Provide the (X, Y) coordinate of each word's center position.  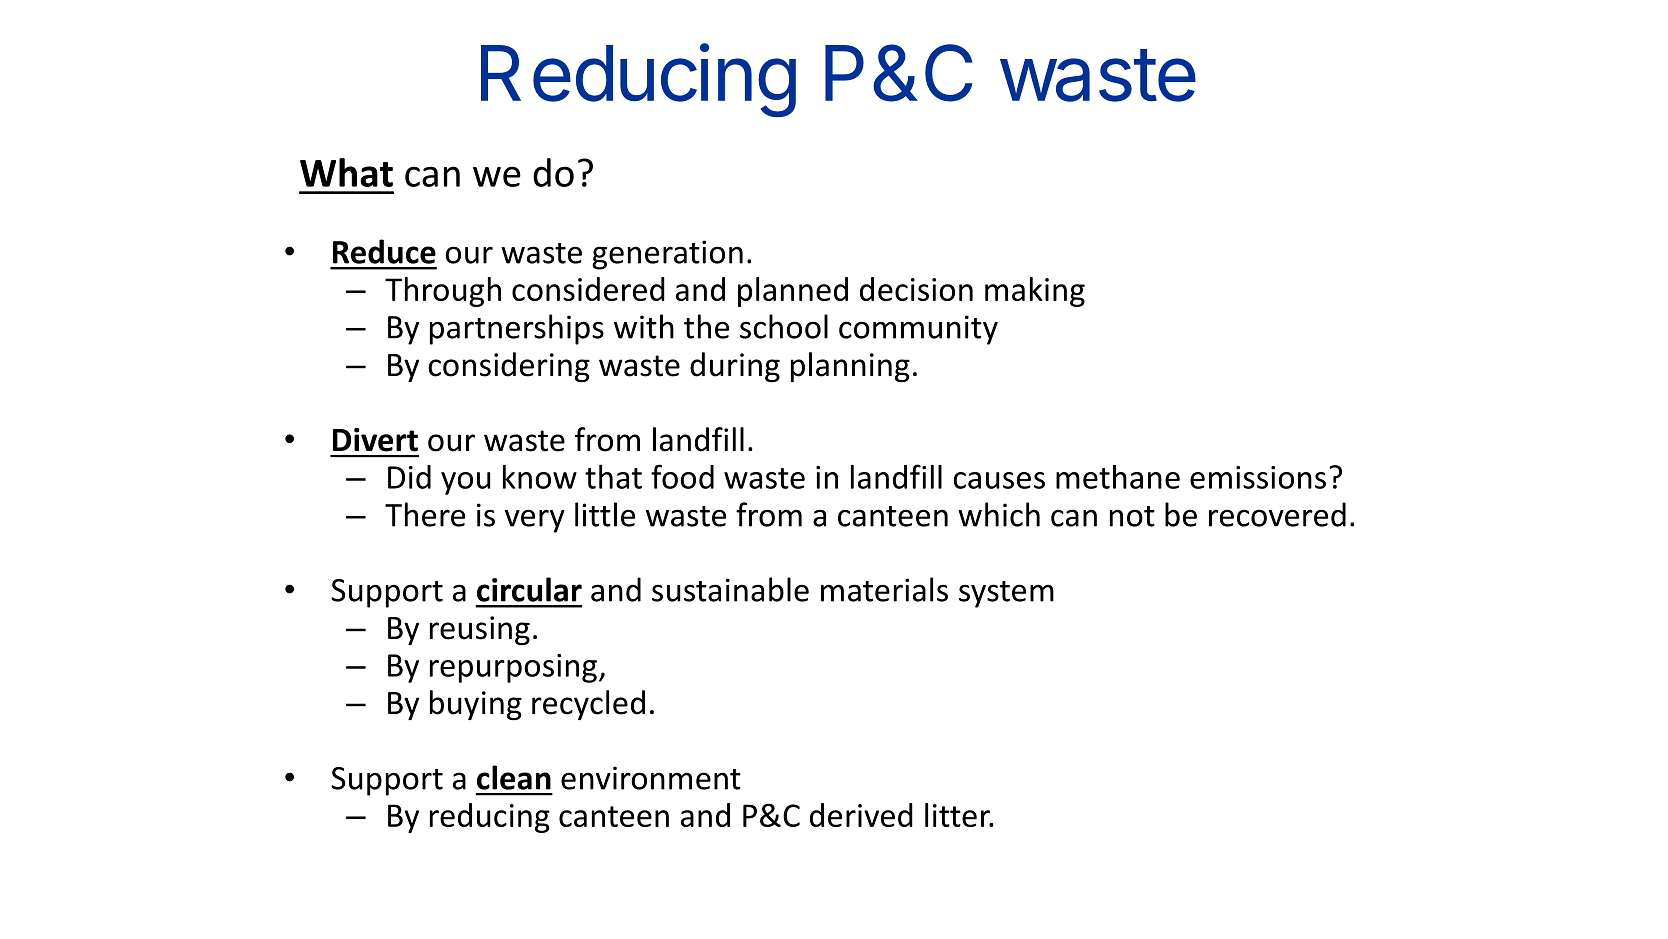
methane (1118, 477)
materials (884, 589)
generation (667, 255)
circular (529, 589)
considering (509, 367)
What (346, 172)
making (1035, 292)
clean (514, 777)
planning (850, 367)
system (1006, 594)
